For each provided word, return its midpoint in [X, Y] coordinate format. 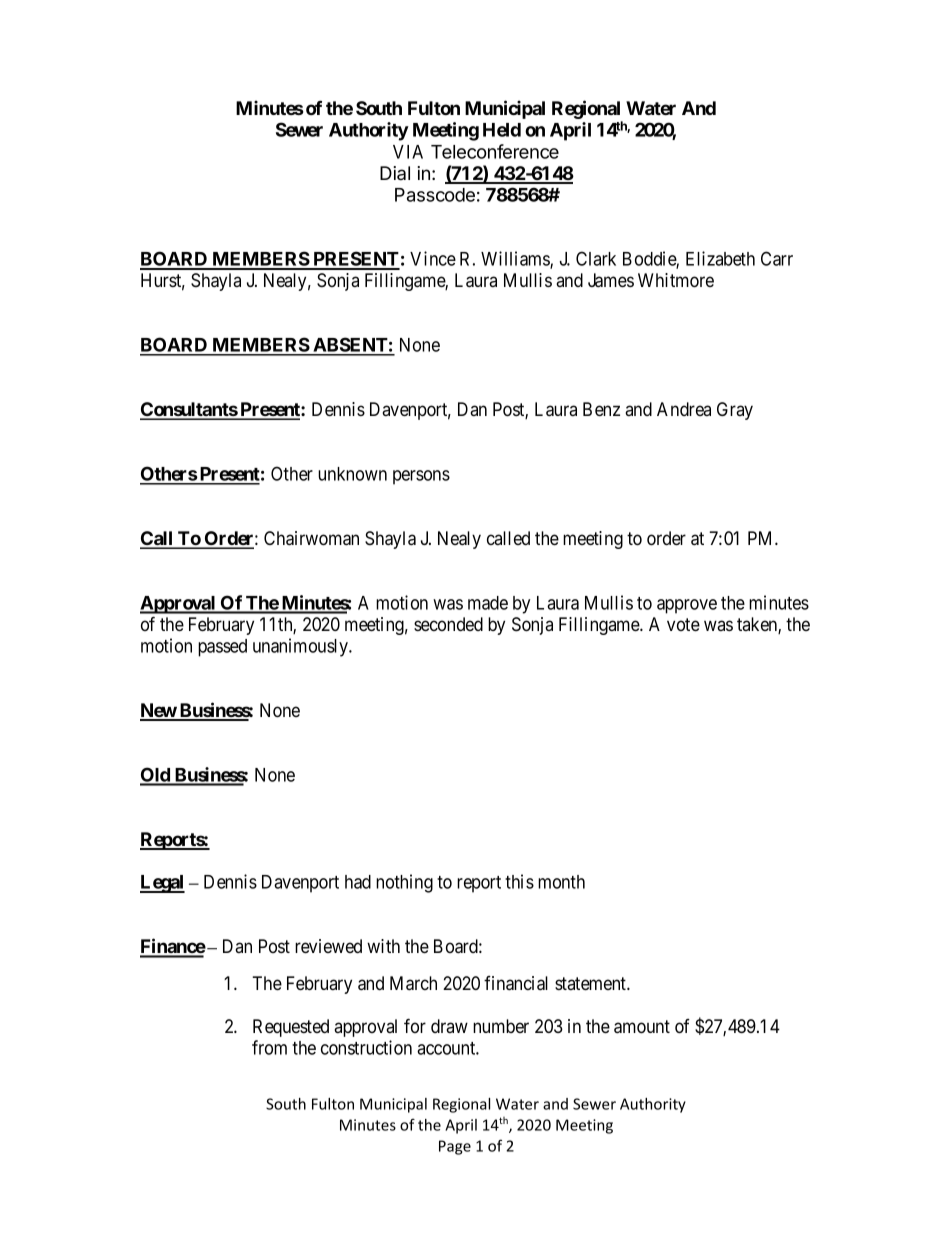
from [269, 1047]
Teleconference [495, 151]
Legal [162, 884]
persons [421, 477]
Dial [395, 173]
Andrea [684, 409]
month [561, 882]
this [519, 881]
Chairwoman [311, 538]
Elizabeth [720, 258]
